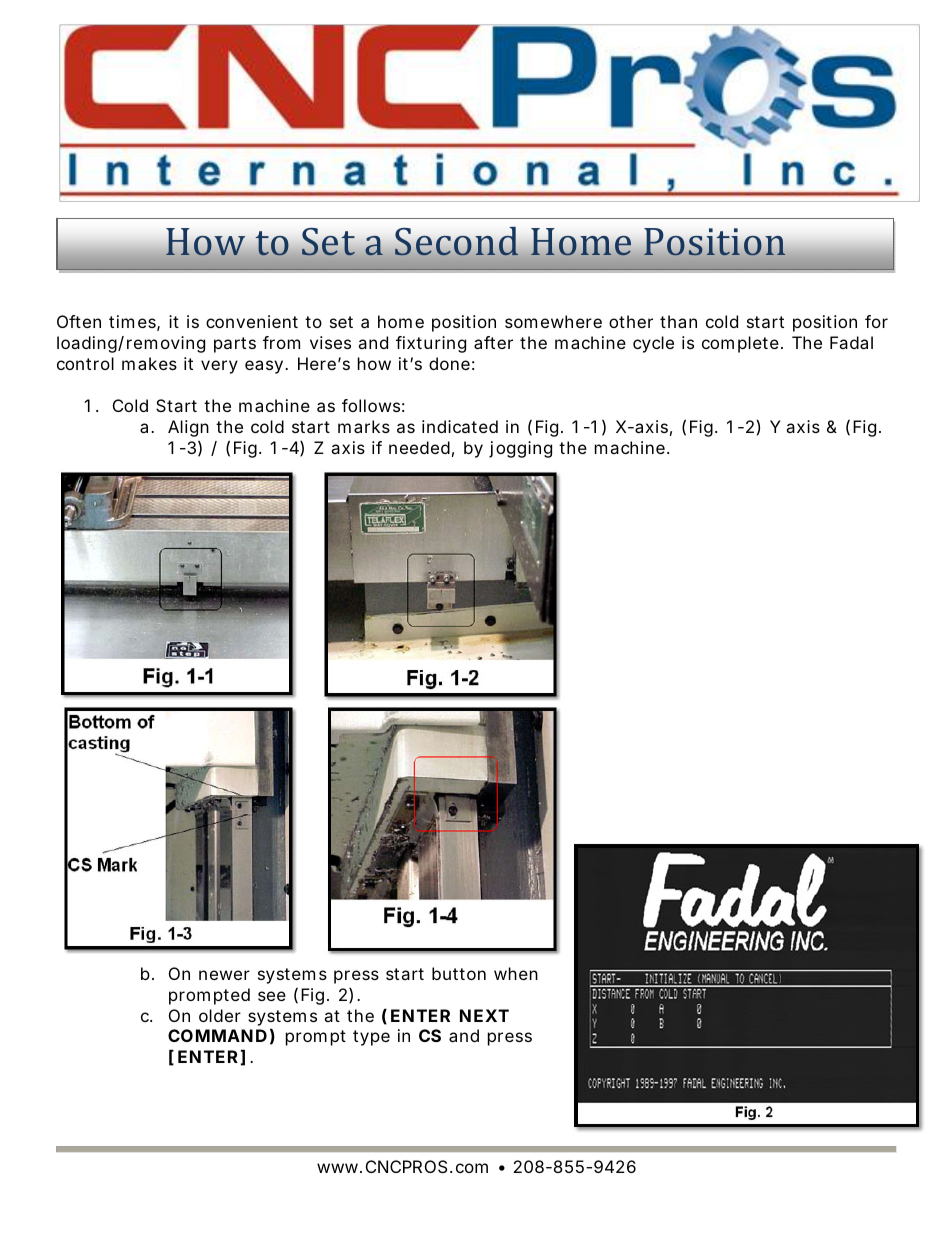  I want to click on for, so click(876, 321).
